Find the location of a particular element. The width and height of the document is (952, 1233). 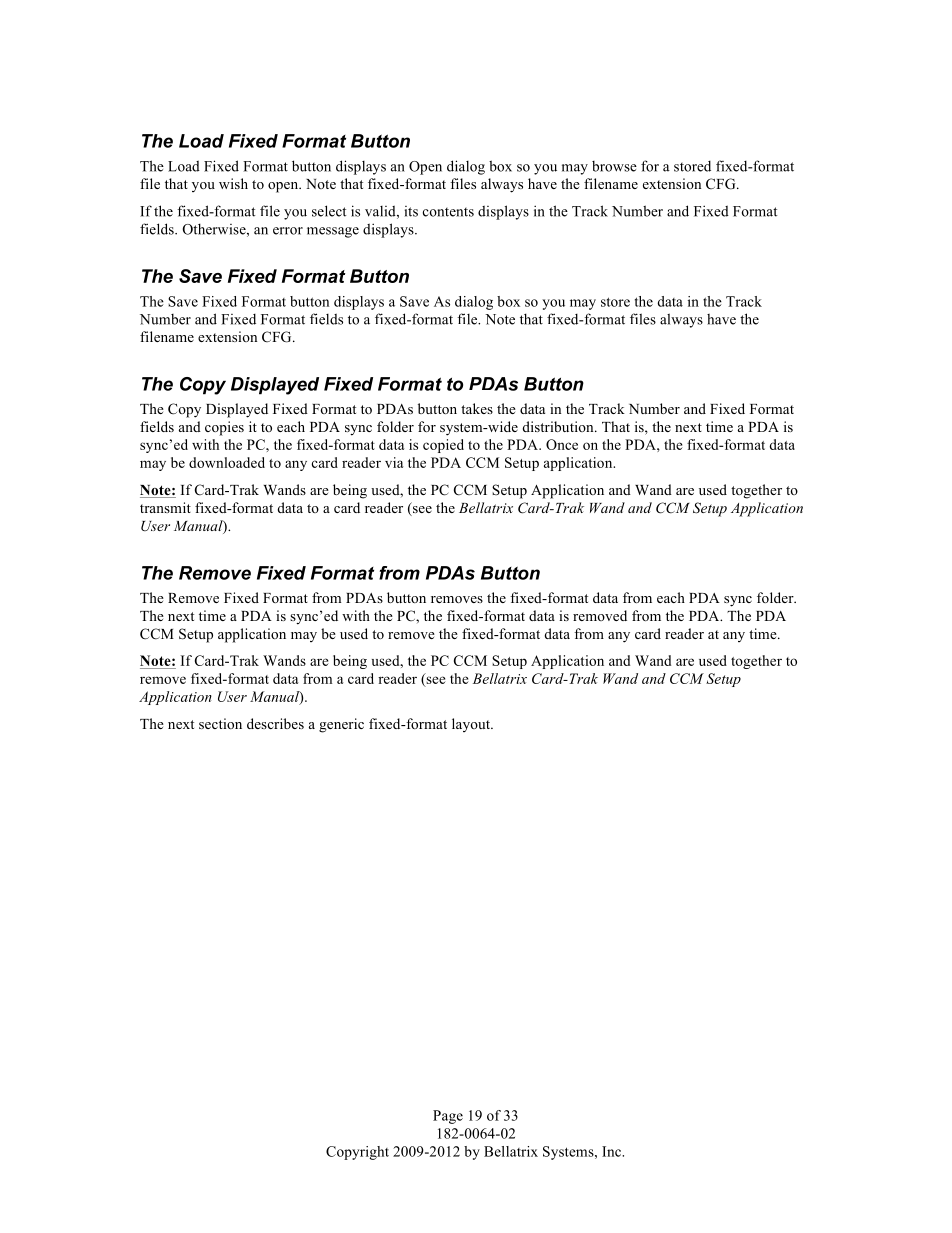

Page is located at coordinates (448, 1117).
